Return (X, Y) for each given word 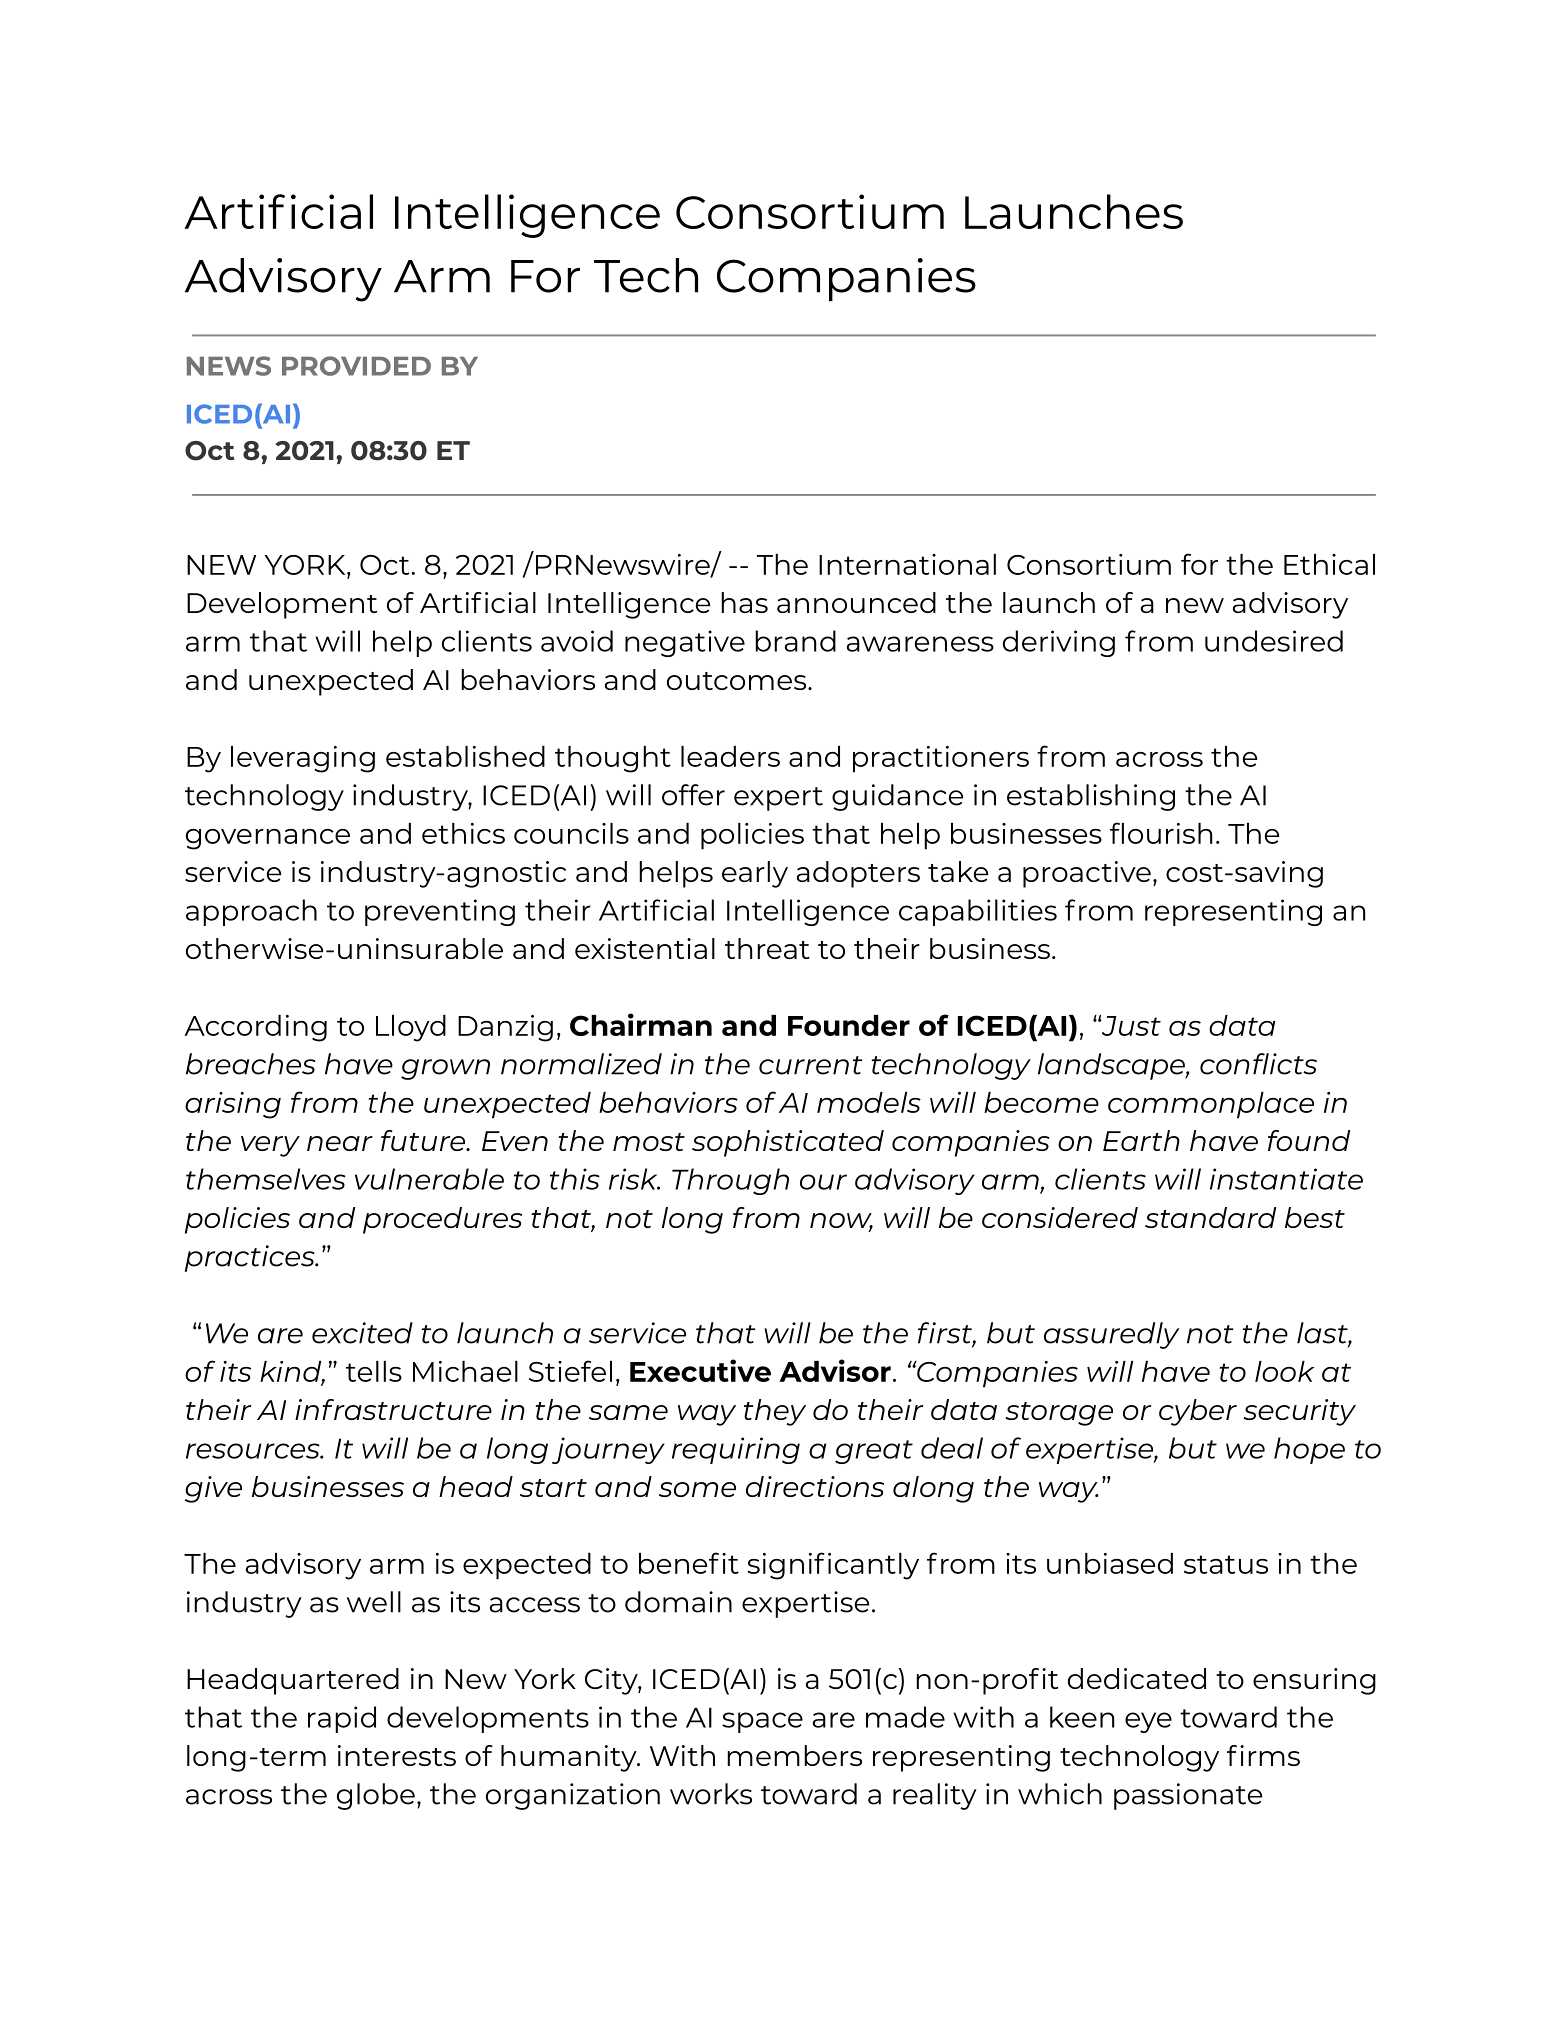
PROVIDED (356, 366)
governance (268, 839)
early (755, 874)
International (907, 564)
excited (362, 1333)
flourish (1161, 833)
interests (397, 1755)
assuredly (1111, 1335)
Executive (700, 1370)
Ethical (1329, 564)
